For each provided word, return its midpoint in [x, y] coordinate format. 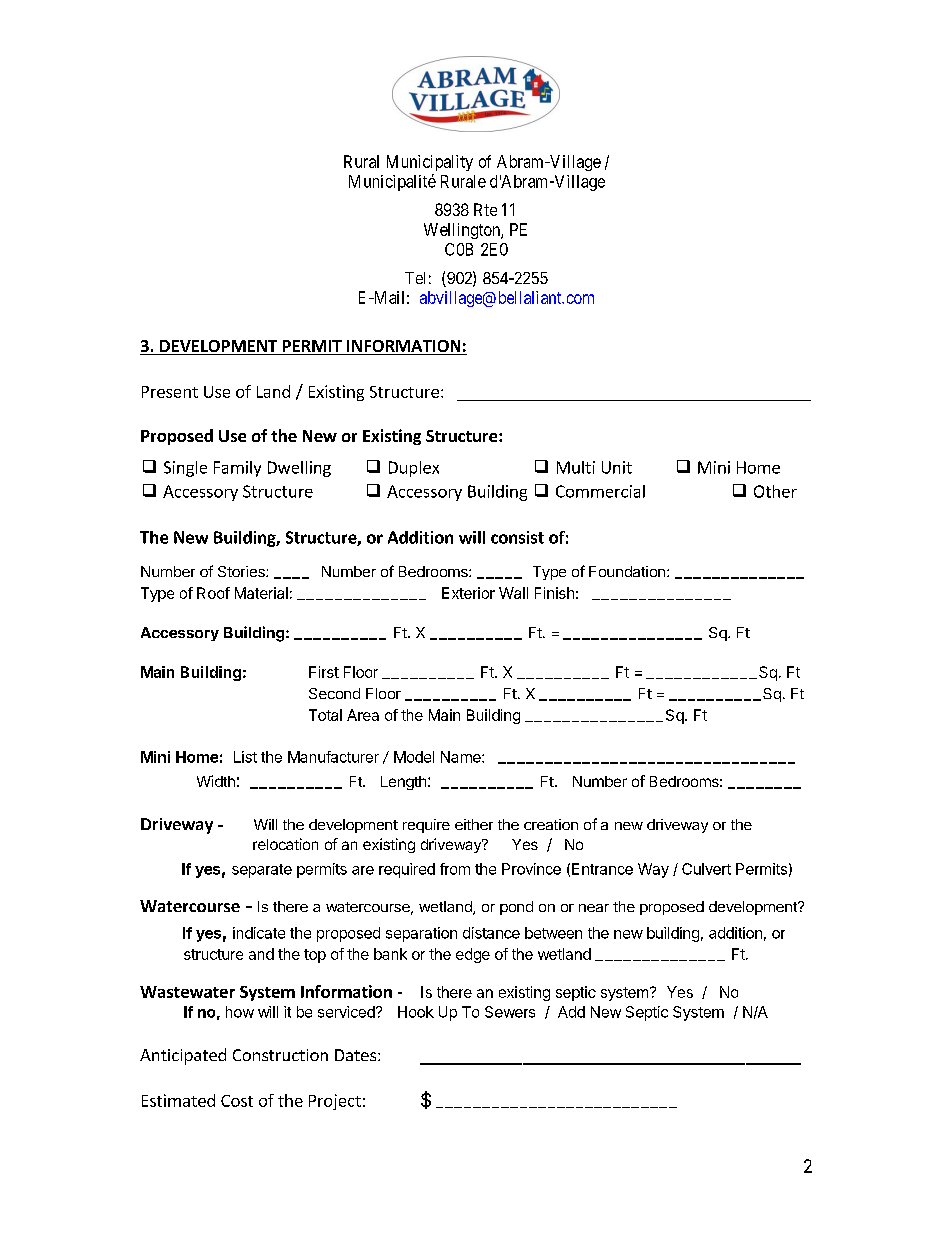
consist [517, 537]
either [474, 824]
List [245, 757]
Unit [617, 467]
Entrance [602, 869]
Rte [485, 209]
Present [170, 392]
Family [237, 469]
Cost [237, 1101]
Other [775, 491]
